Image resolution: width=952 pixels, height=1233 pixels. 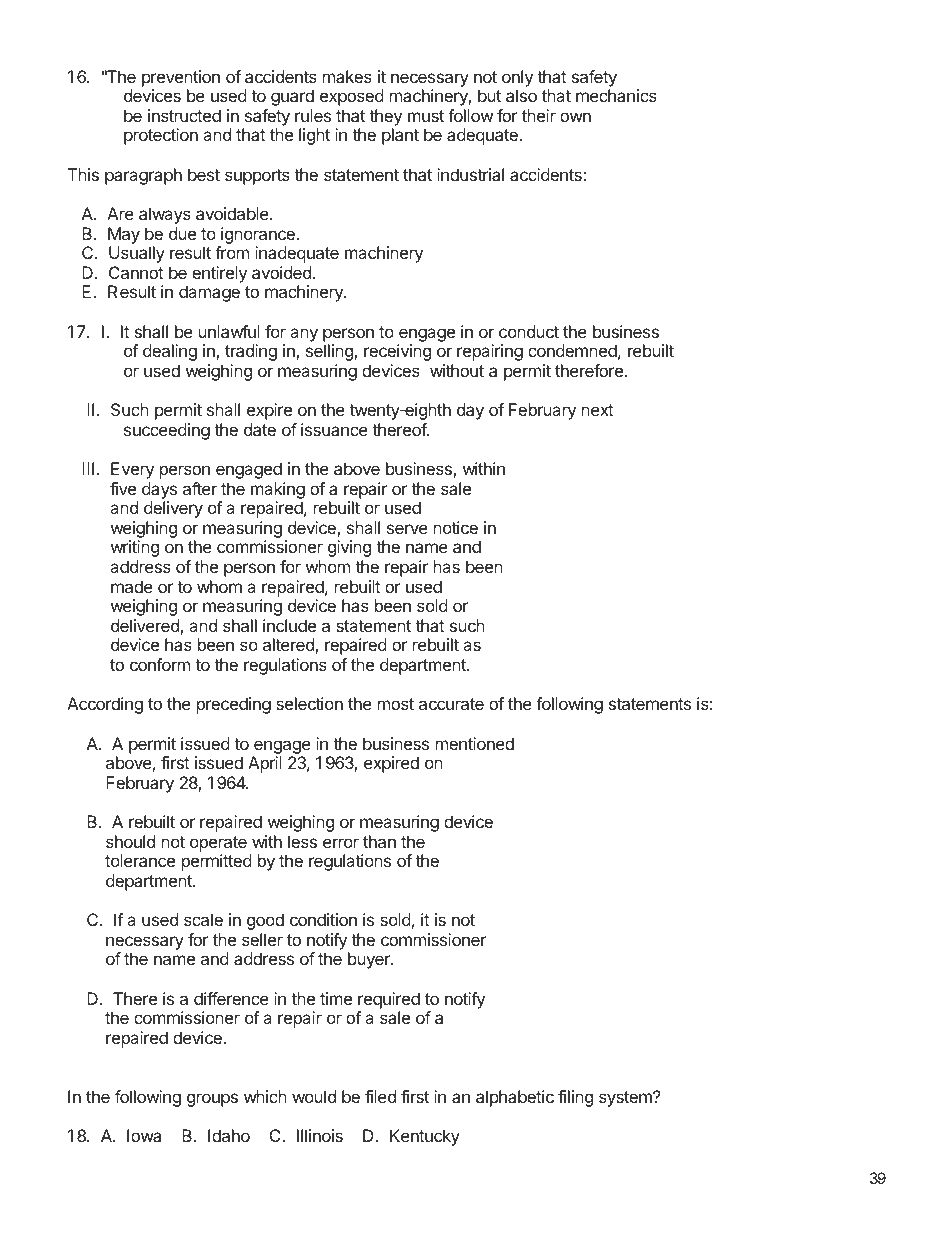 What do you see at coordinates (144, 1135) in the screenshot?
I see `Iowa` at bounding box center [144, 1135].
